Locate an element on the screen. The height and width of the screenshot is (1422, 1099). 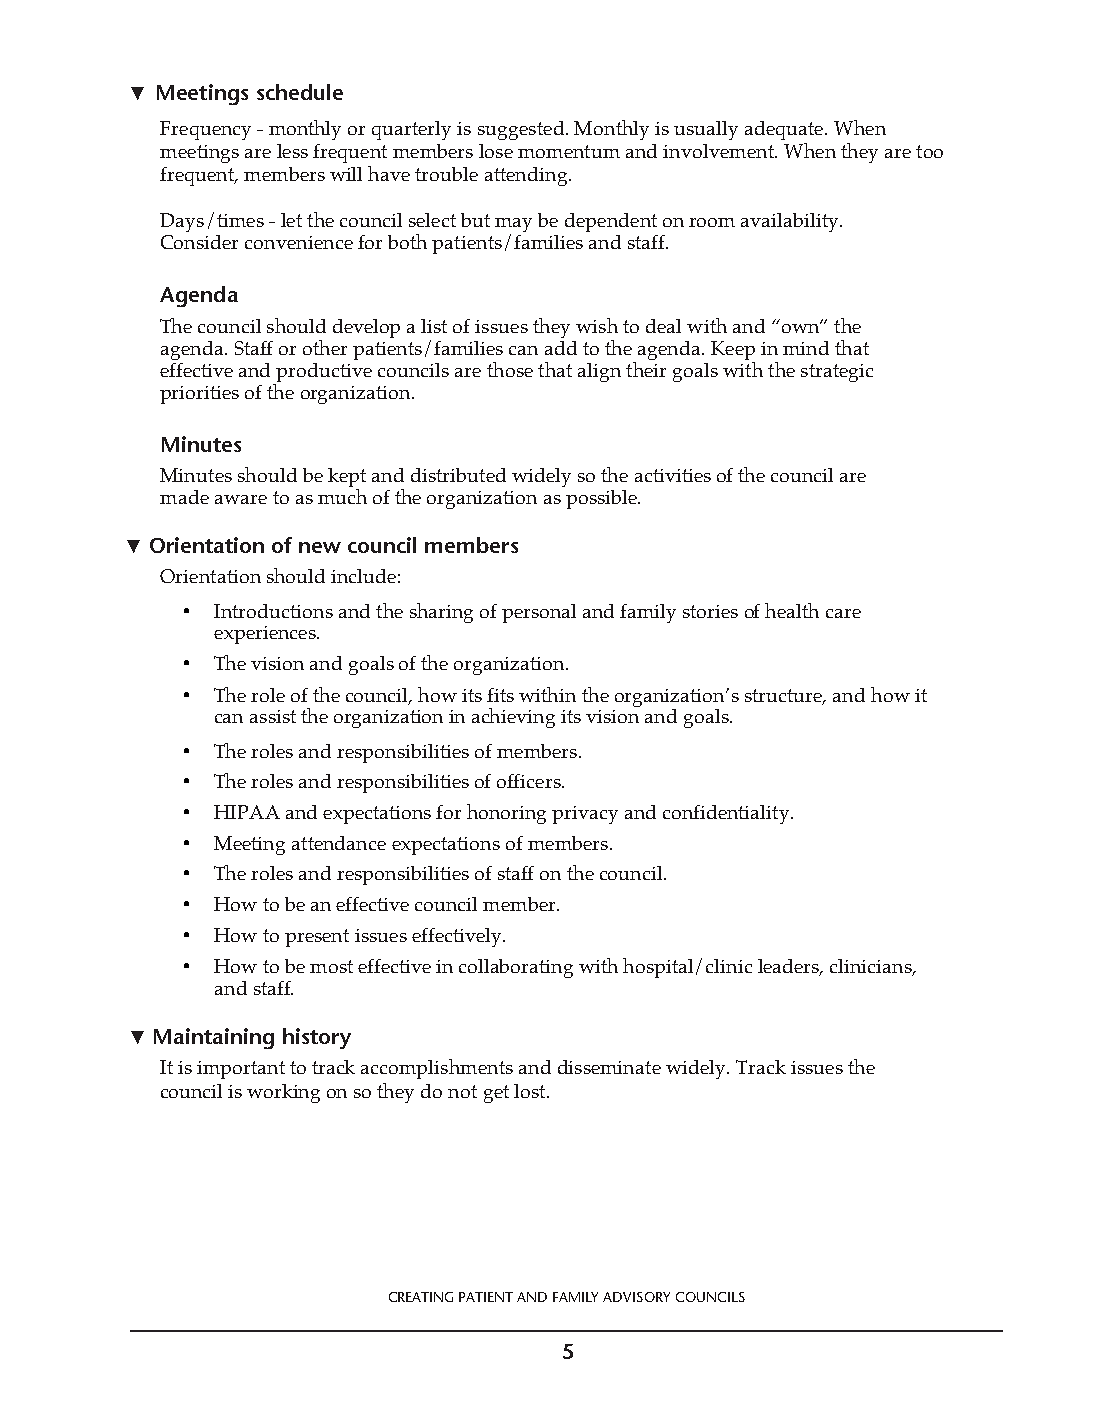
HIPAA is located at coordinates (247, 812).
